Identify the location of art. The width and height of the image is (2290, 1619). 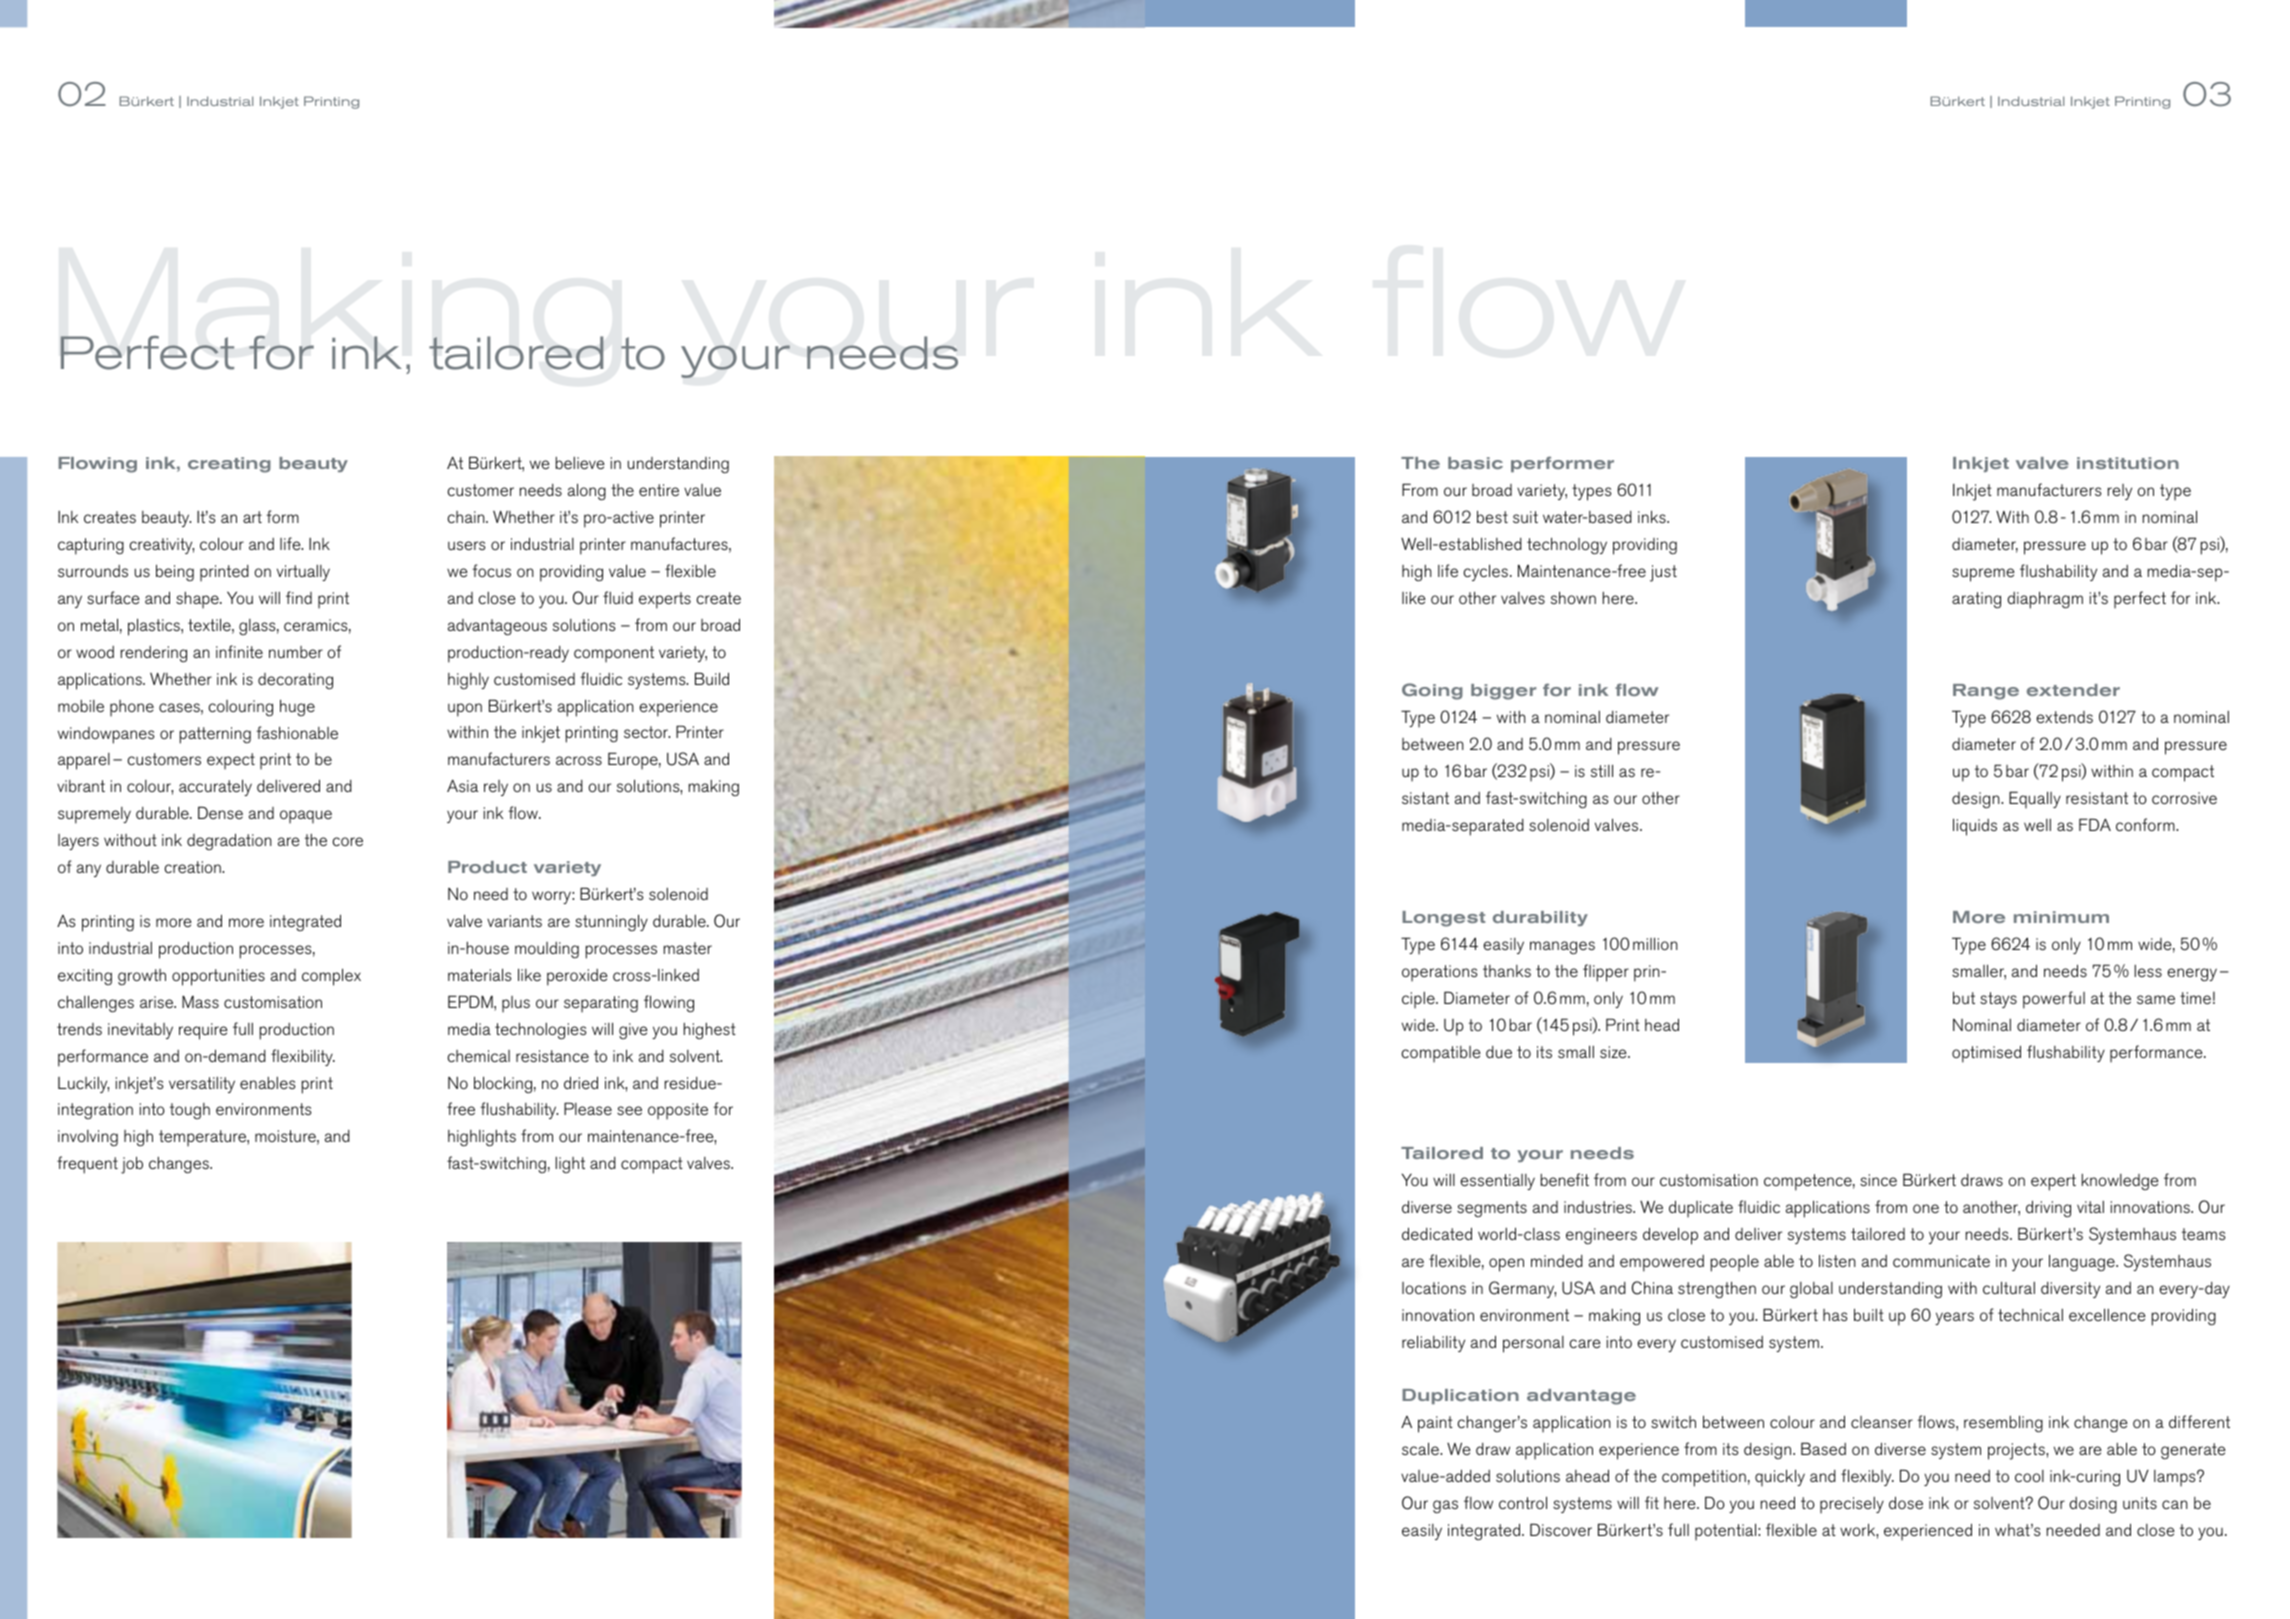
(252, 517).
